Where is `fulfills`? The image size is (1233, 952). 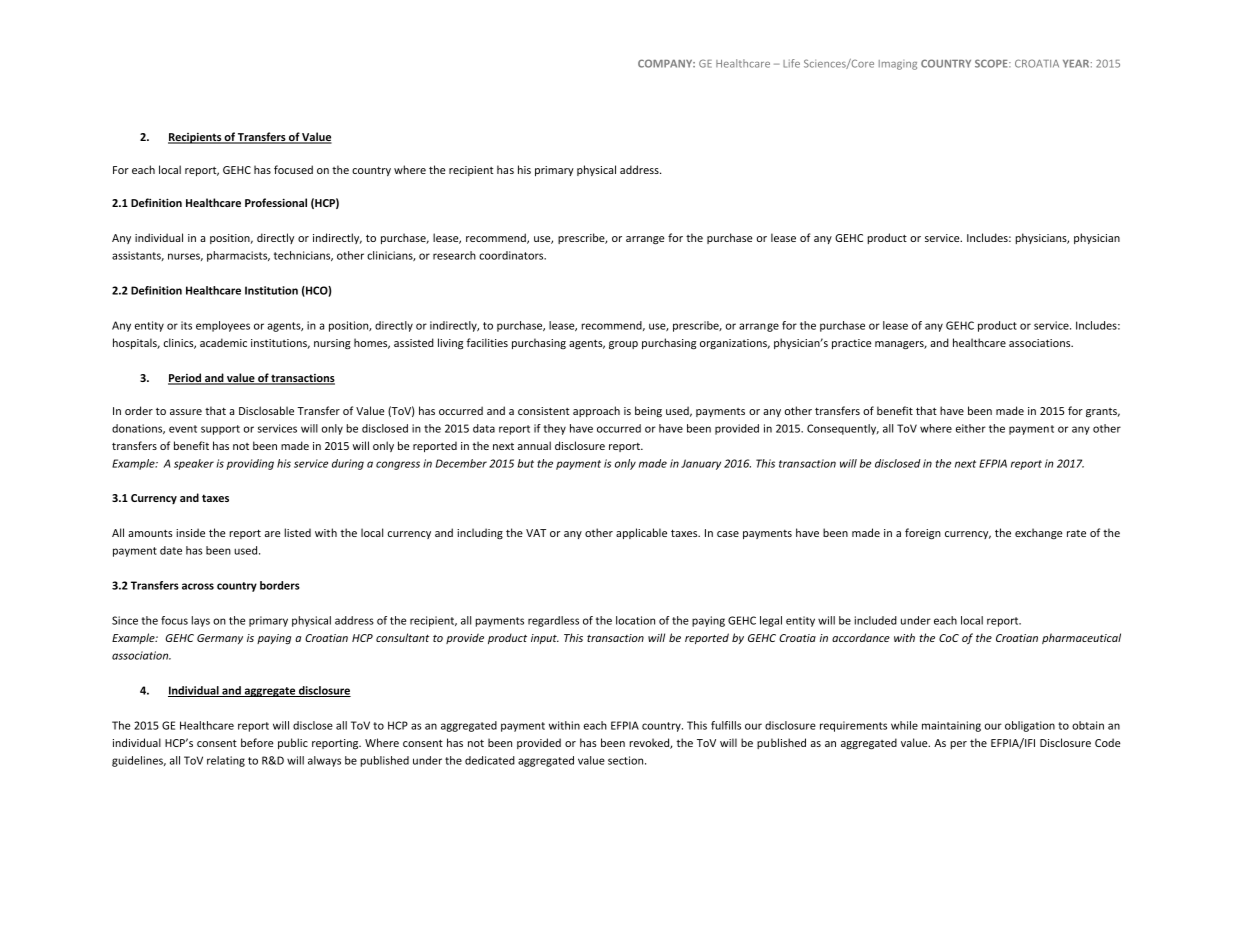 fulfills is located at coordinates (726, 725).
